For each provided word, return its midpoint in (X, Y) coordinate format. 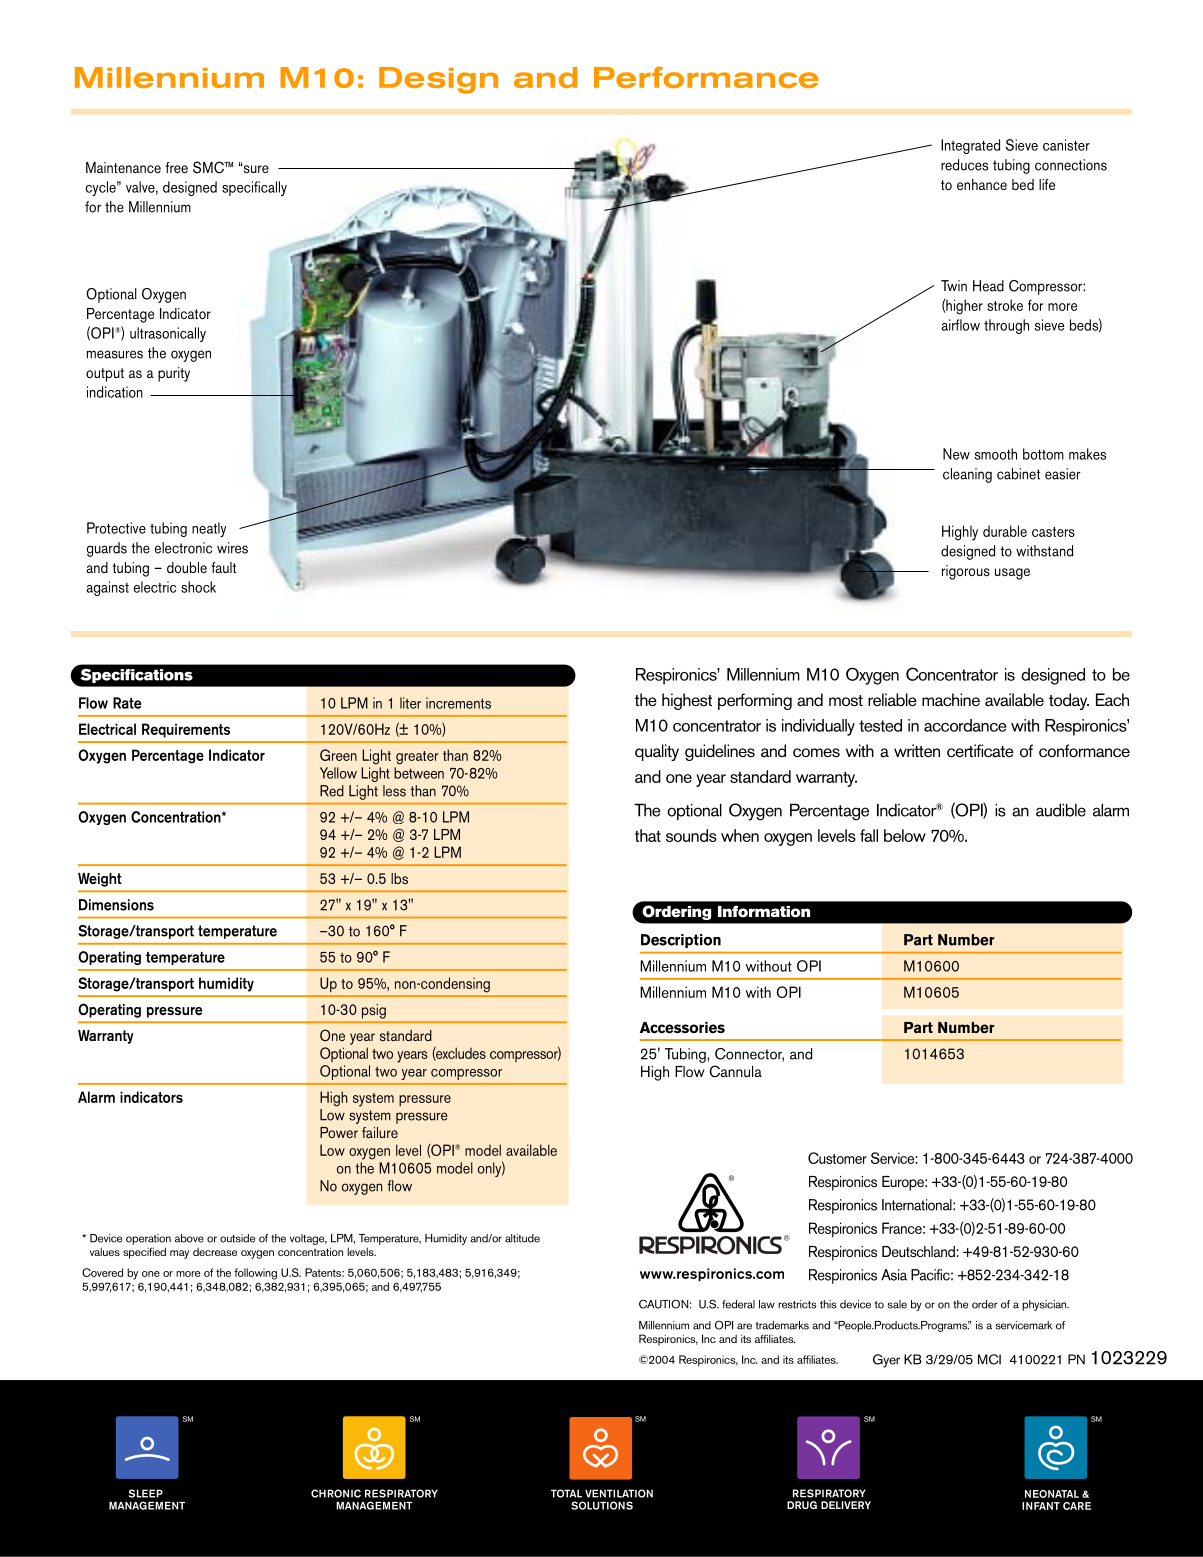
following (255, 1274)
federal (738, 1304)
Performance (706, 77)
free (176, 167)
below (905, 835)
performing (755, 701)
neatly (209, 529)
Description (681, 941)
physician (1045, 1305)
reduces (964, 165)
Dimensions (116, 905)
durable (1005, 531)
